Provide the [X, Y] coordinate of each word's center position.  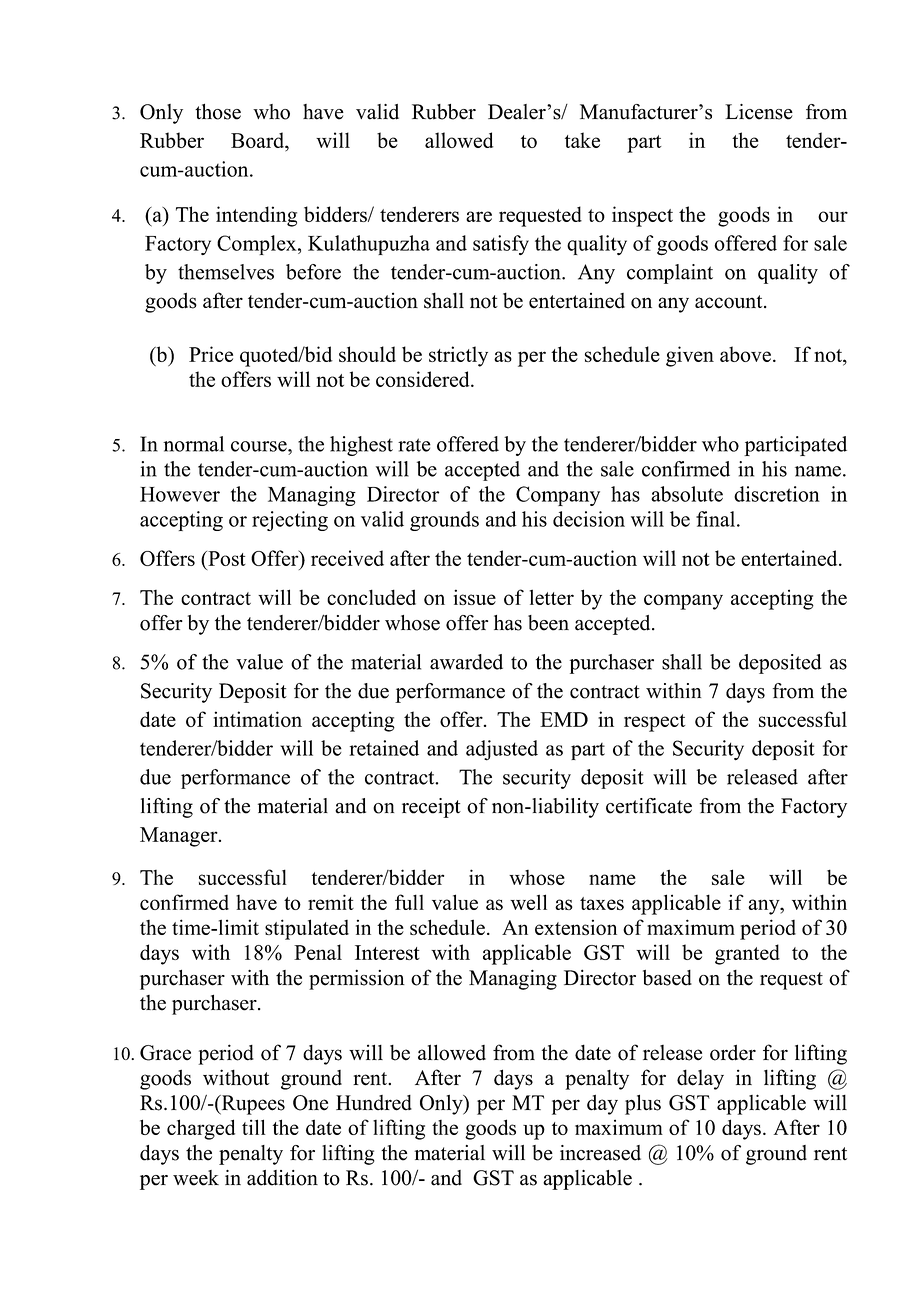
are [479, 216]
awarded [466, 662]
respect [654, 723]
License [759, 112]
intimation [257, 719]
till [254, 1127]
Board [258, 140]
